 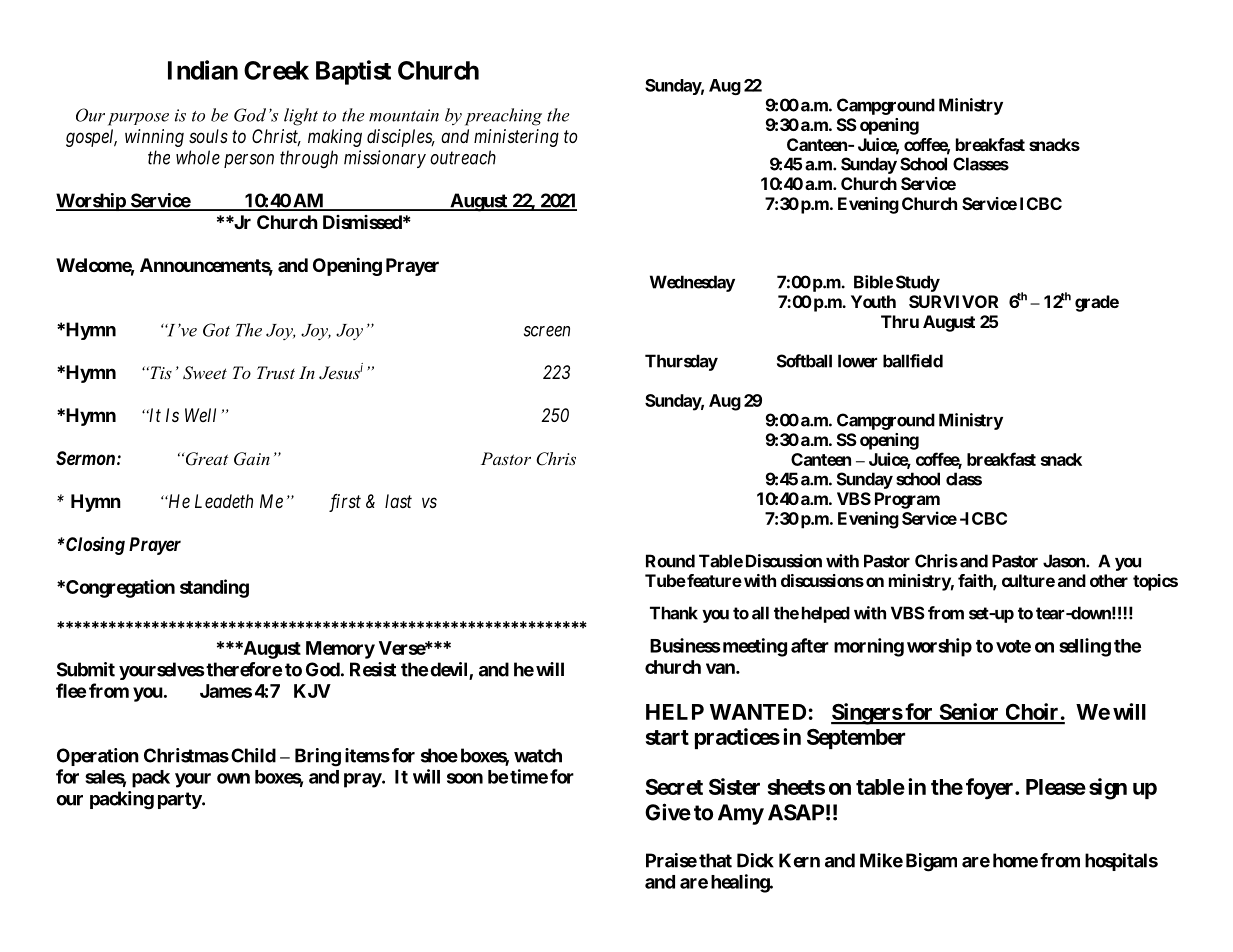 I want to click on Study, so click(x=918, y=283).
